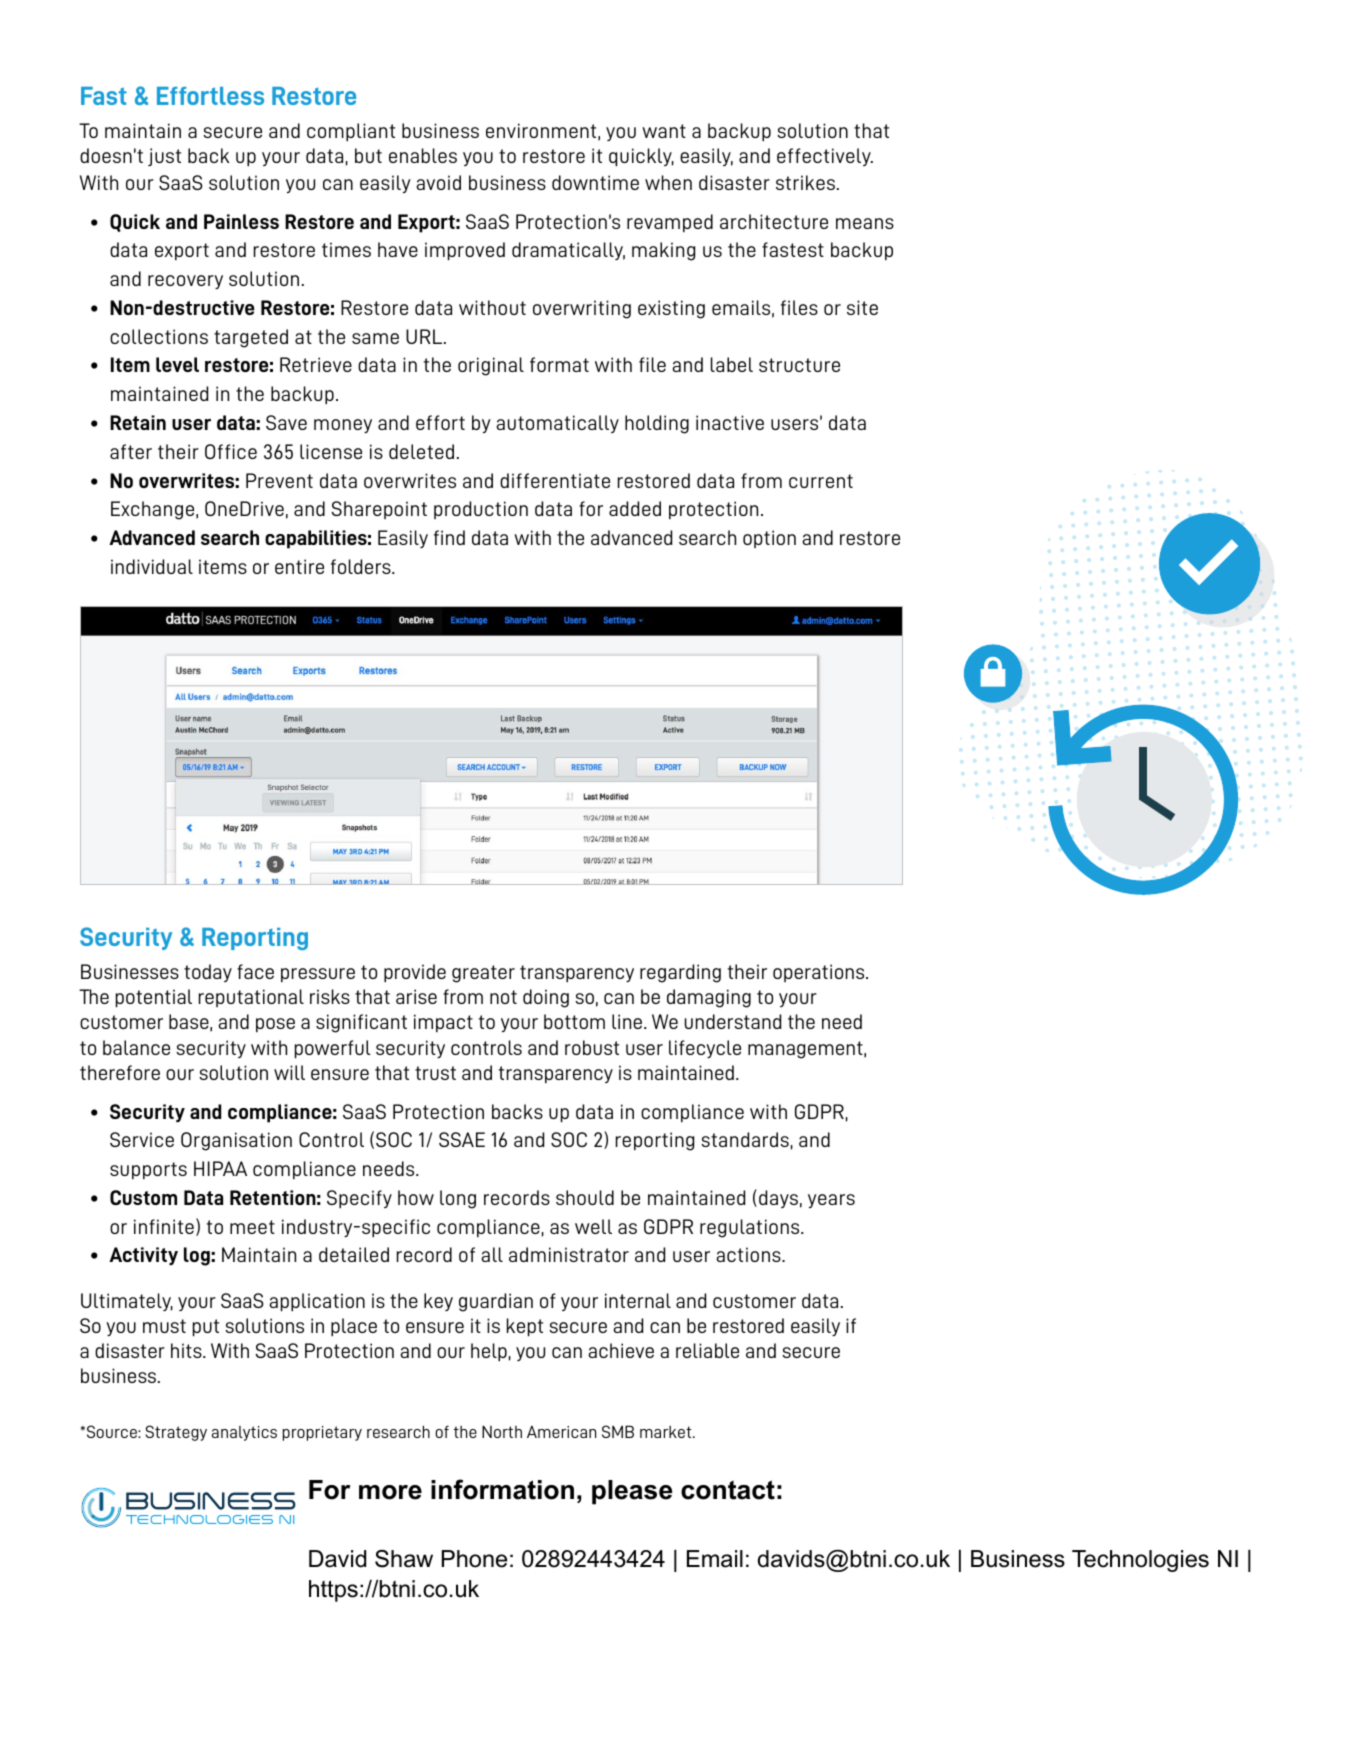 The height and width of the image is (1753, 1354). What do you see at coordinates (865, 223) in the image?
I see `means` at bounding box center [865, 223].
